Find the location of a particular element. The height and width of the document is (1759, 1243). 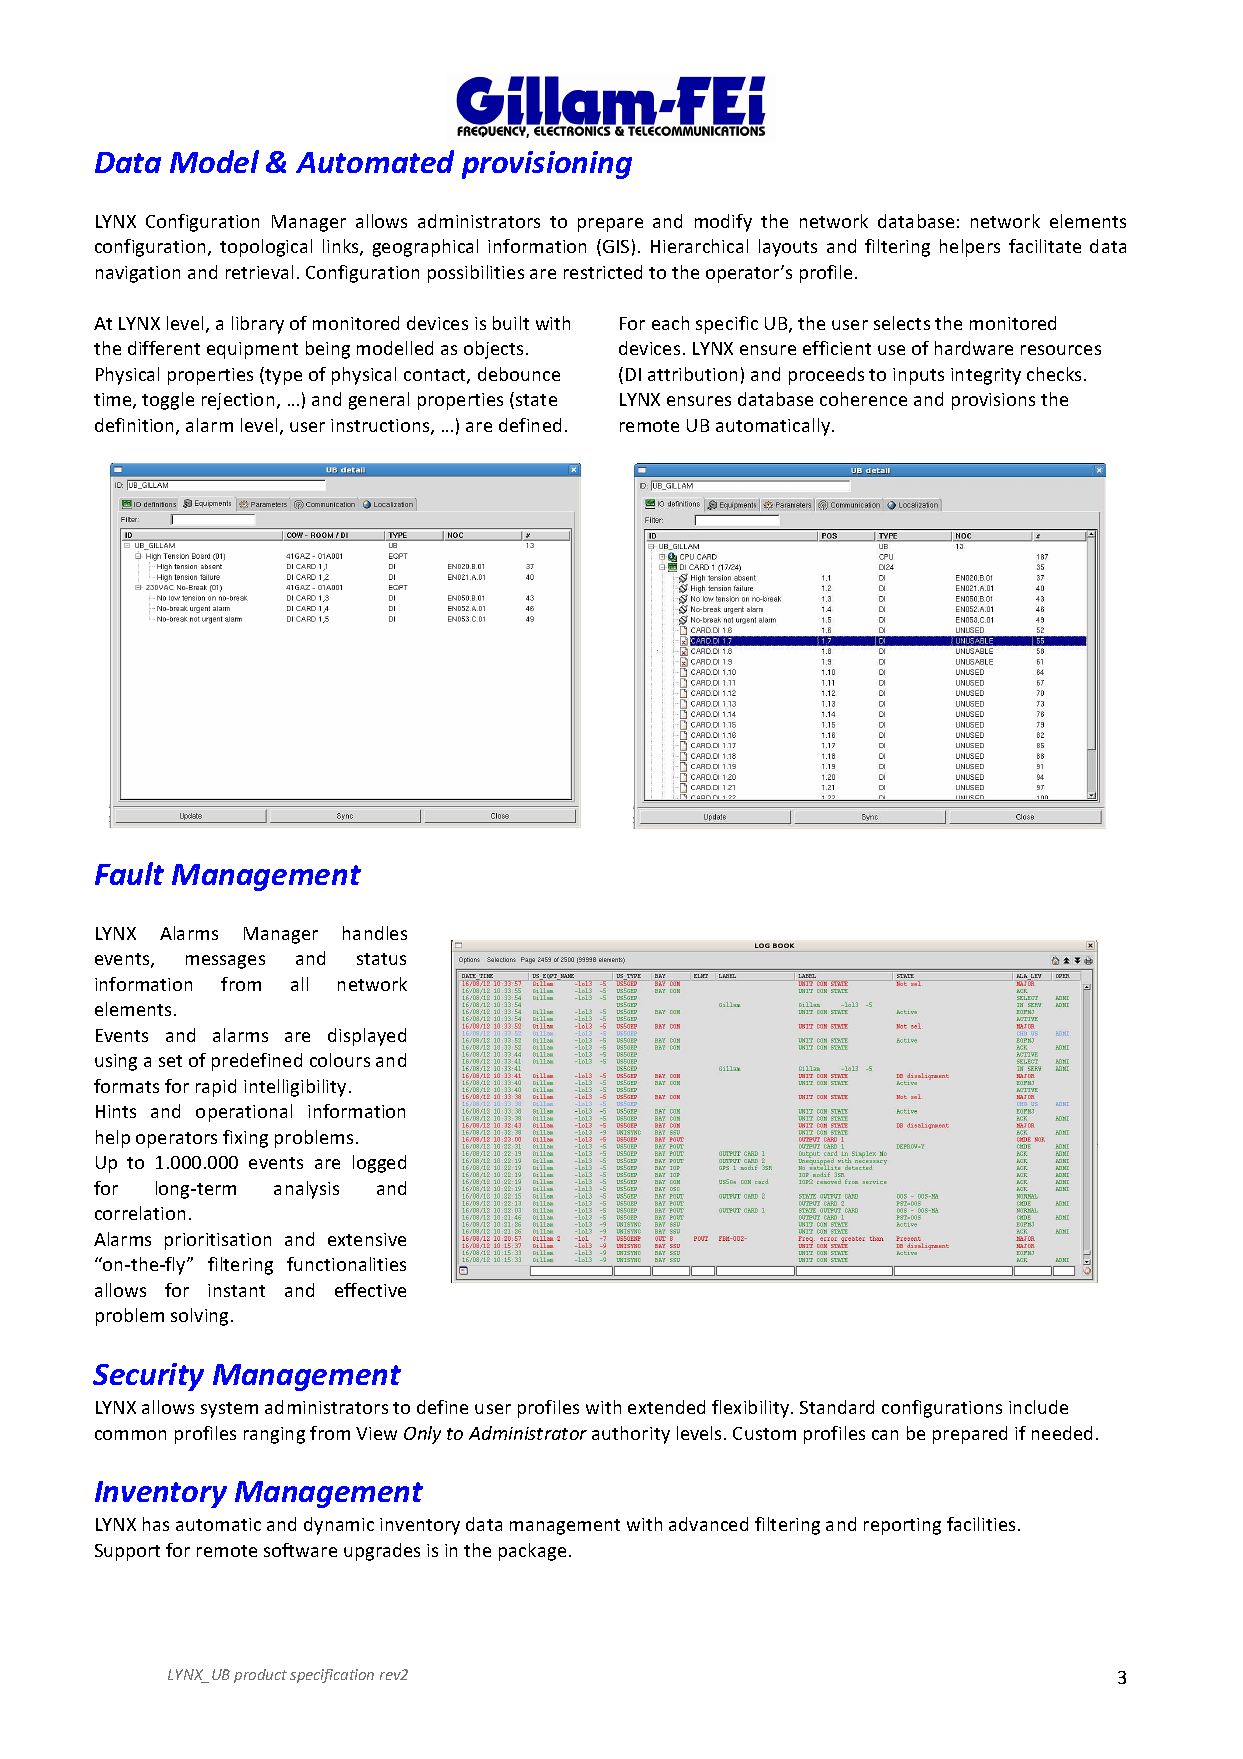

topological is located at coordinates (266, 248).
